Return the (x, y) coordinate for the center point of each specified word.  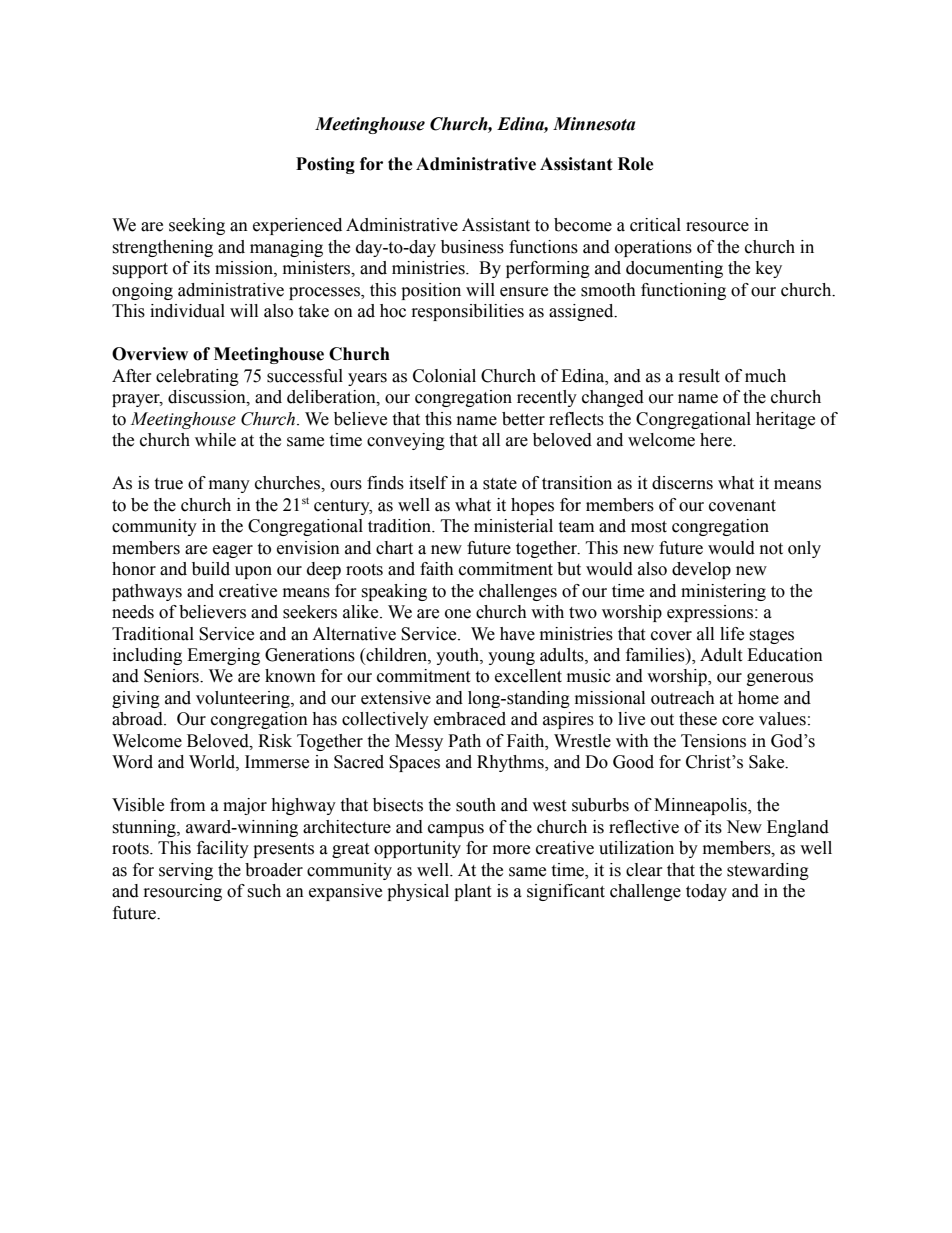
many (229, 486)
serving (186, 871)
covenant (742, 506)
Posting (325, 165)
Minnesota (594, 124)
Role (636, 164)
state (500, 484)
